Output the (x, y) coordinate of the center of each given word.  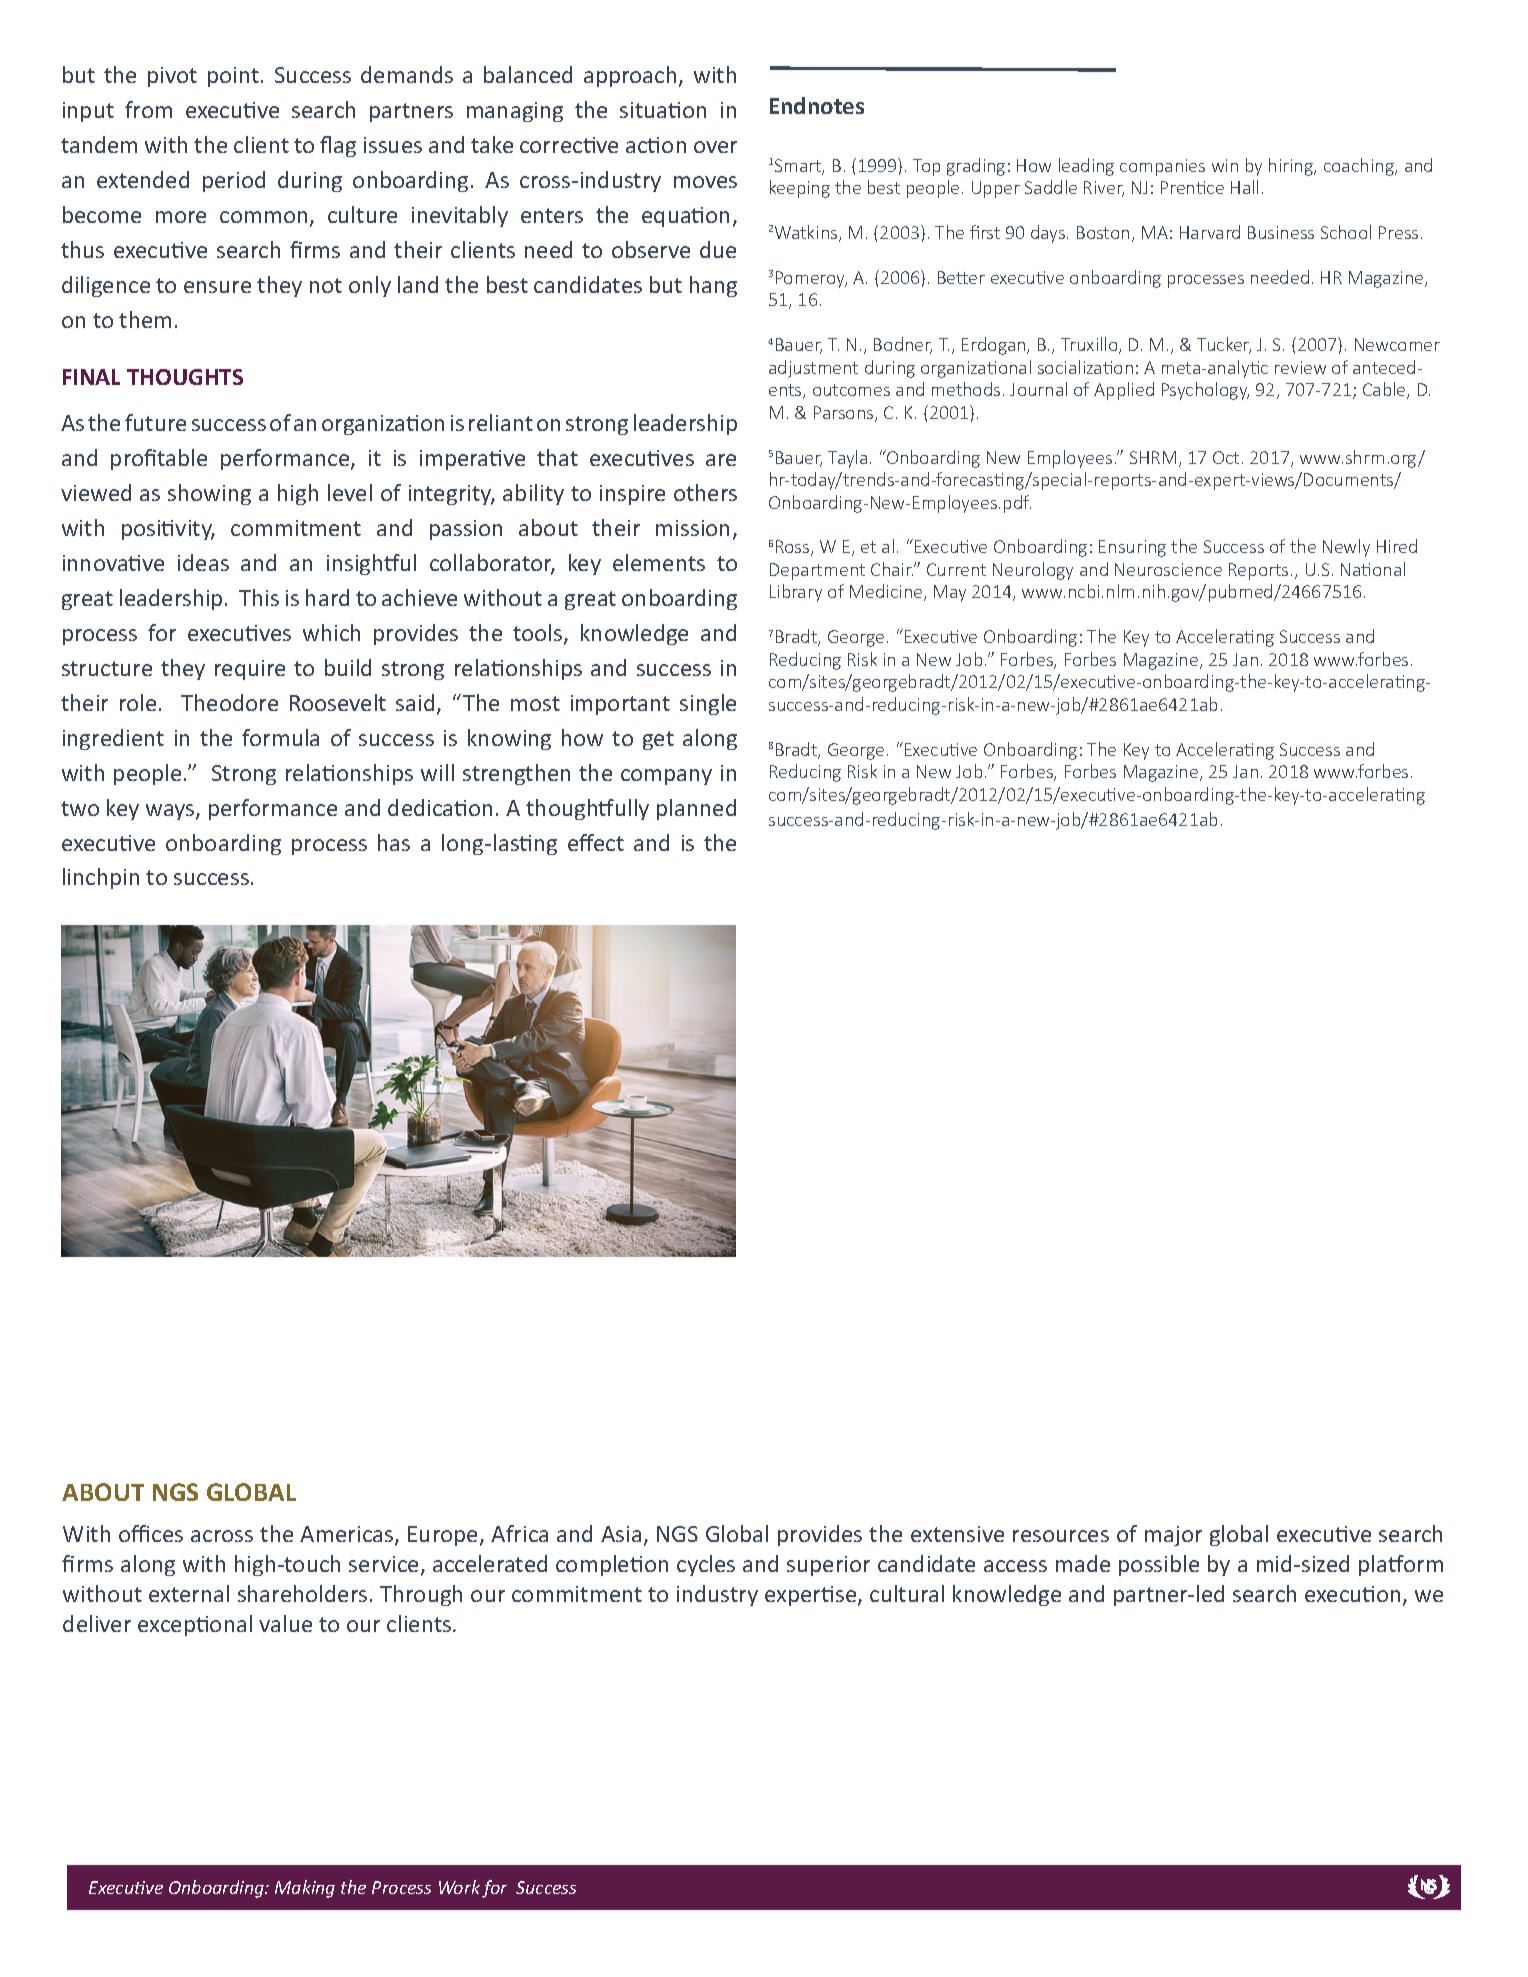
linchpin (101, 878)
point (233, 77)
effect (596, 842)
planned (696, 809)
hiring (1292, 167)
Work (459, 1887)
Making (305, 1889)
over (715, 147)
